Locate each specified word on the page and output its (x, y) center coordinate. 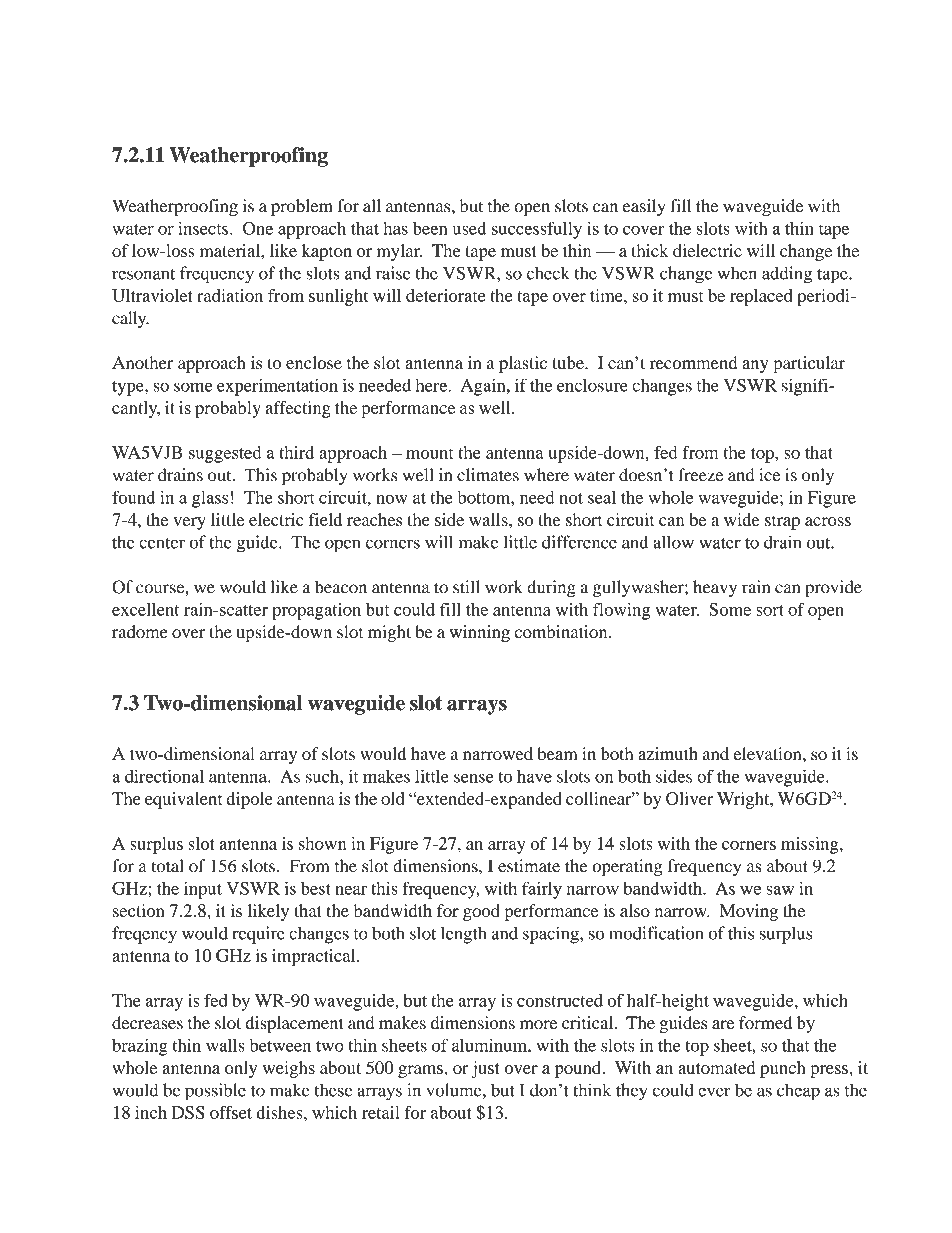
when (737, 273)
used (469, 228)
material (230, 250)
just (485, 1069)
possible (215, 1092)
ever (714, 1092)
